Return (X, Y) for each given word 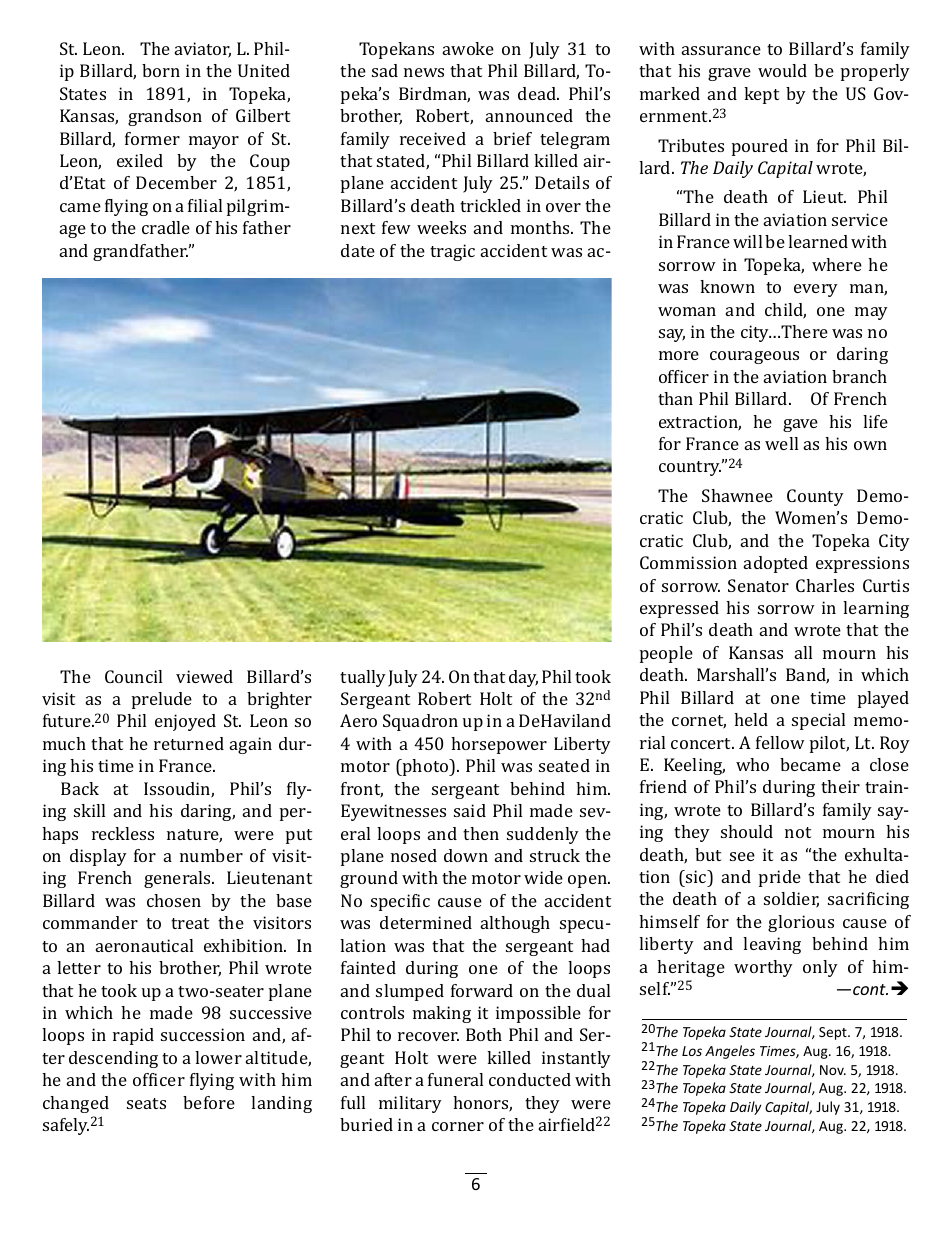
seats (146, 1103)
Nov (833, 1070)
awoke (468, 48)
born (161, 70)
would (782, 70)
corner (458, 1126)
